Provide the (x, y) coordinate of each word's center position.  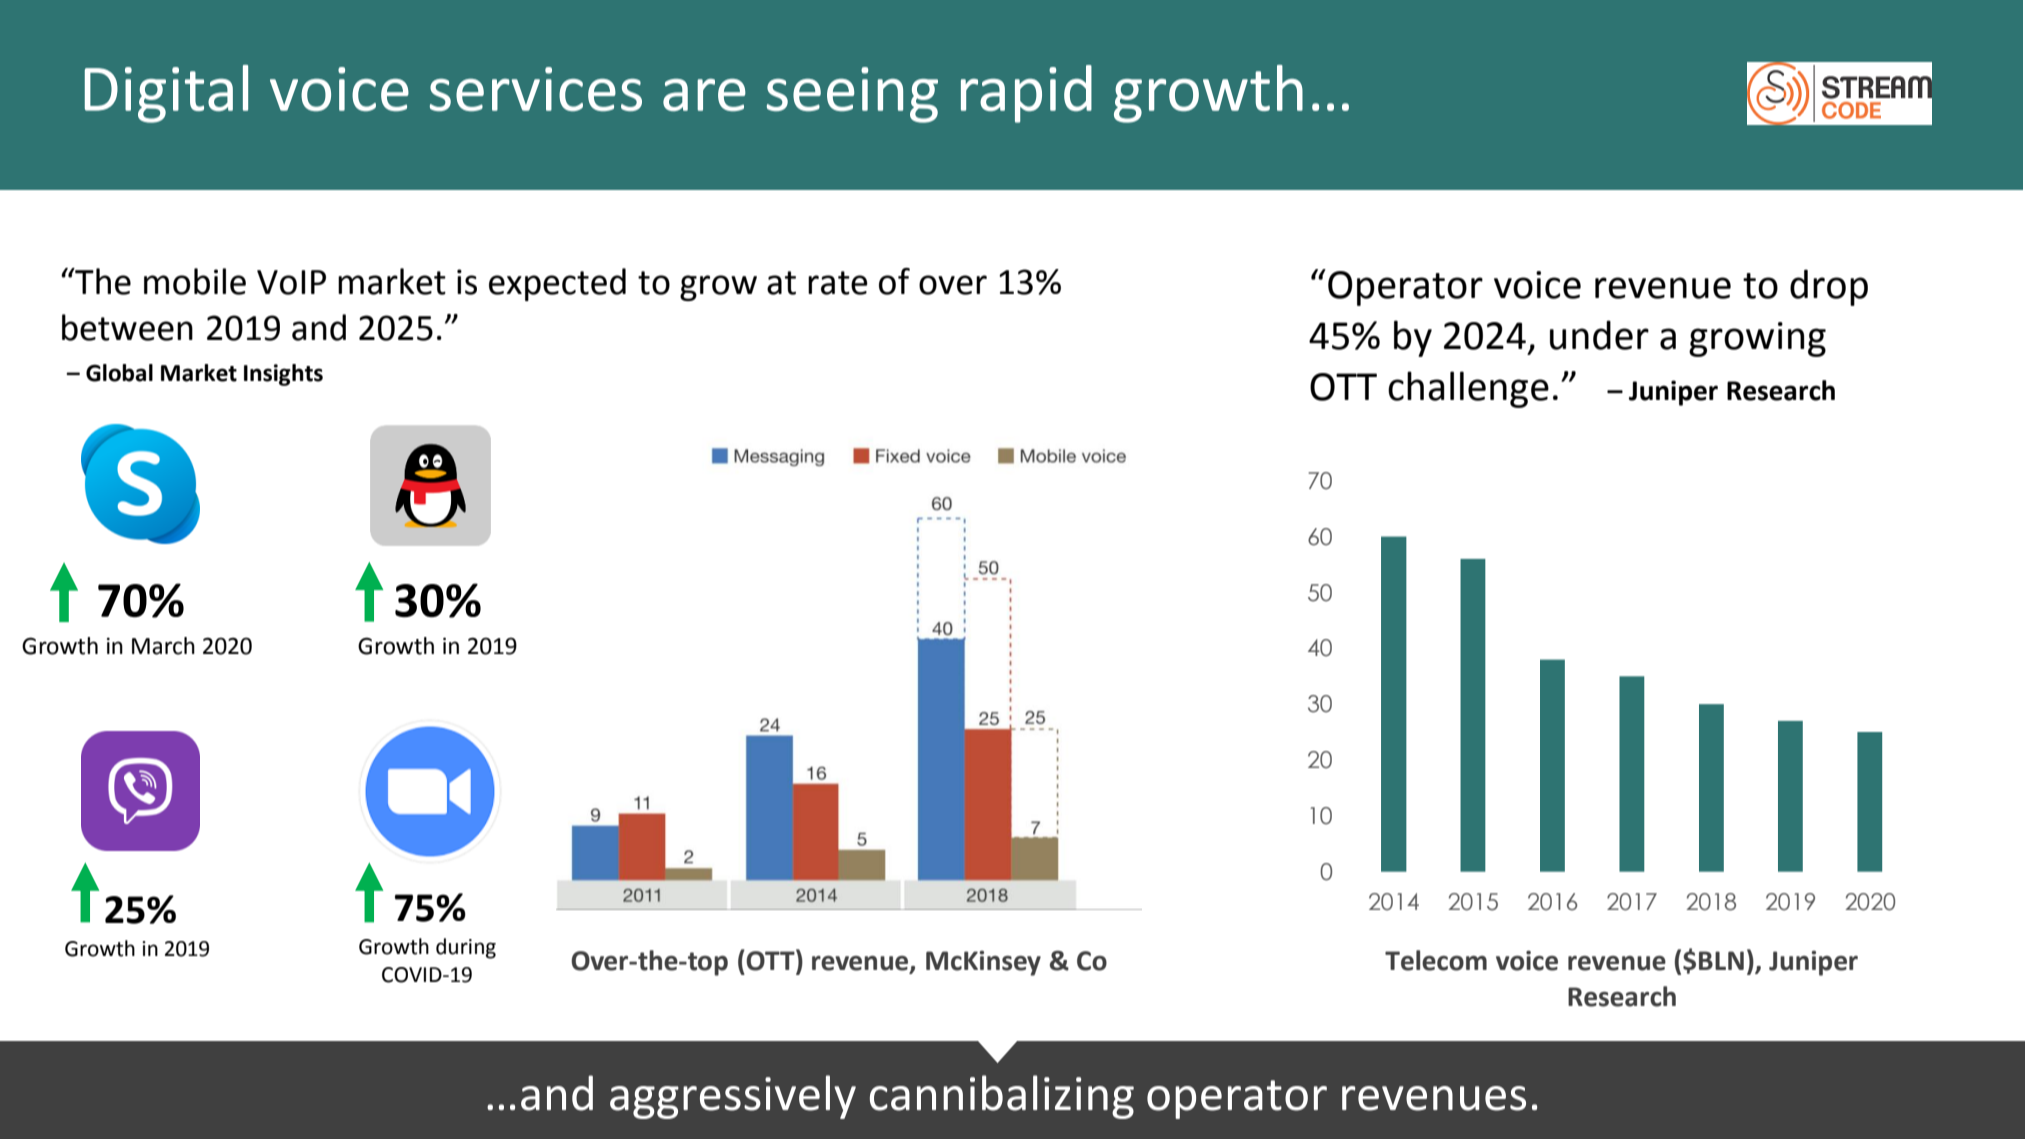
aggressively (733, 1097)
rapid (1026, 94)
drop (1829, 287)
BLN (1721, 960)
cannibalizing (1002, 1097)
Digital (166, 94)
